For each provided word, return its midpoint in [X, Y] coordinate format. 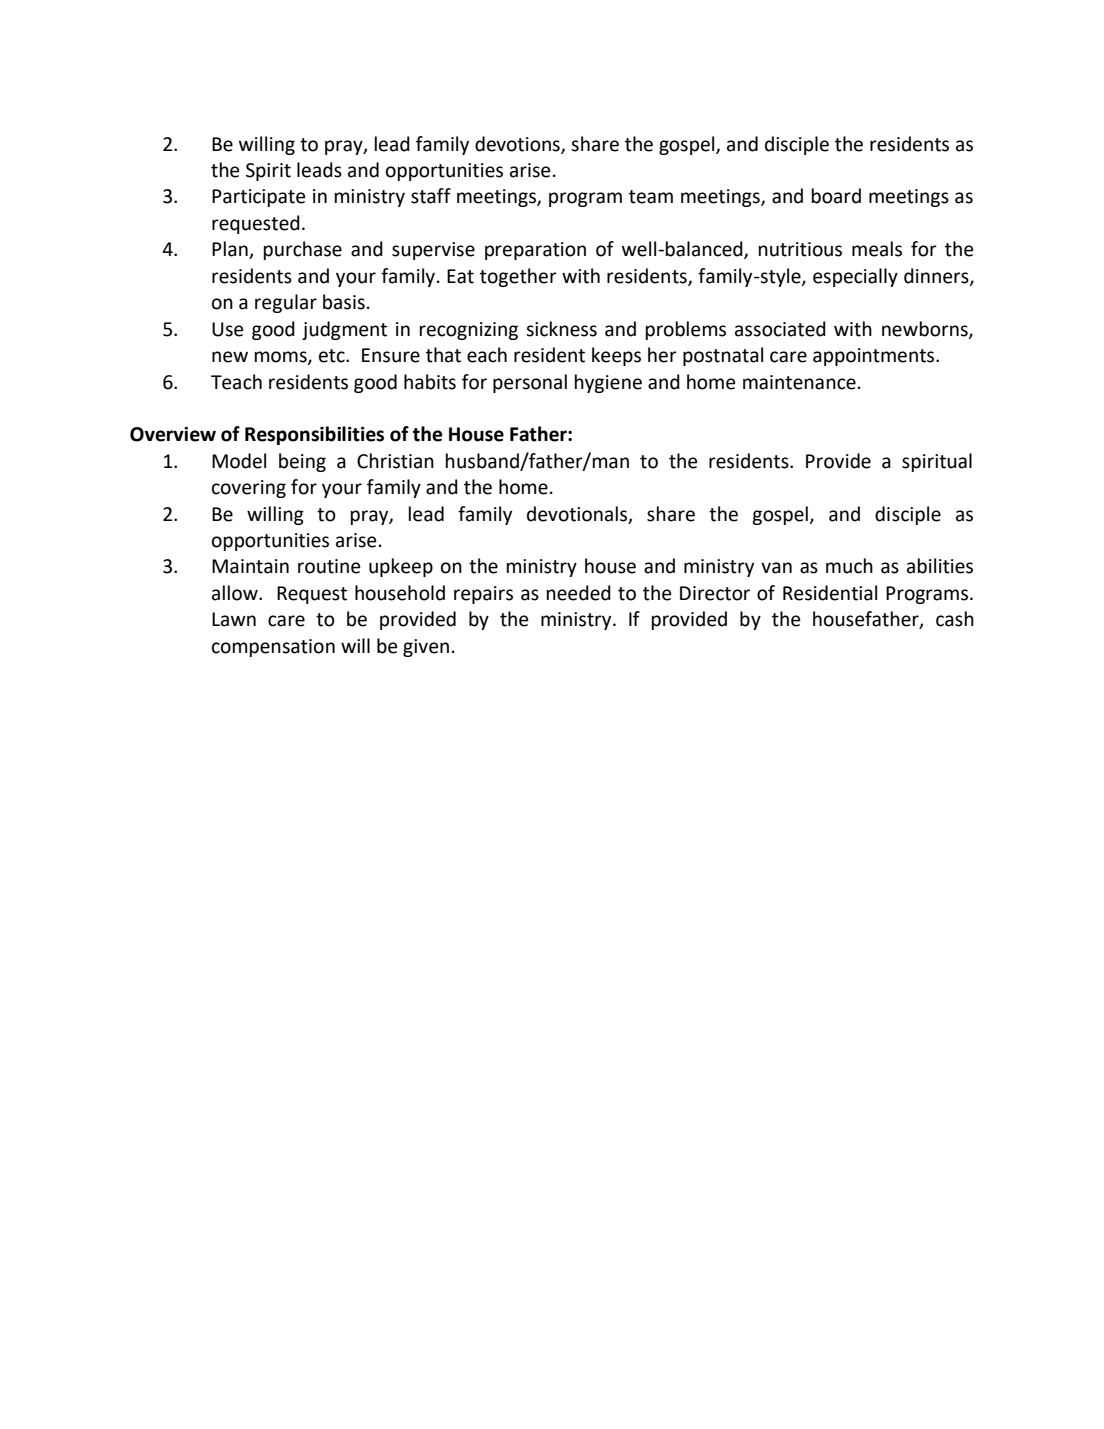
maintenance [799, 382]
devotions [518, 144]
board [836, 196]
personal [530, 383]
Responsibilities [314, 435]
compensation [273, 648]
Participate [258, 198]
